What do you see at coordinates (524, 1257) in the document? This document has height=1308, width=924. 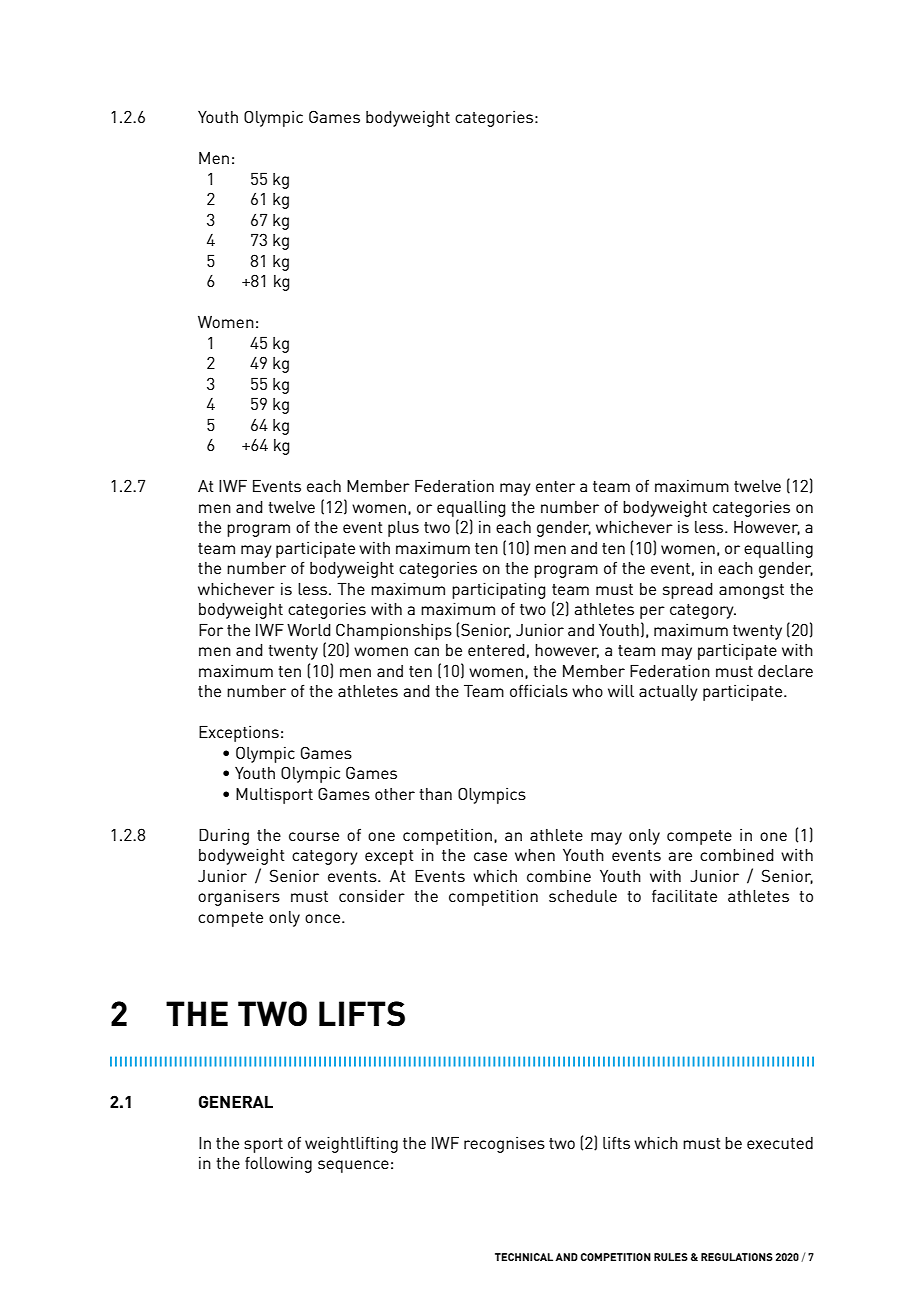 I see `TECHNICAL` at bounding box center [524, 1257].
